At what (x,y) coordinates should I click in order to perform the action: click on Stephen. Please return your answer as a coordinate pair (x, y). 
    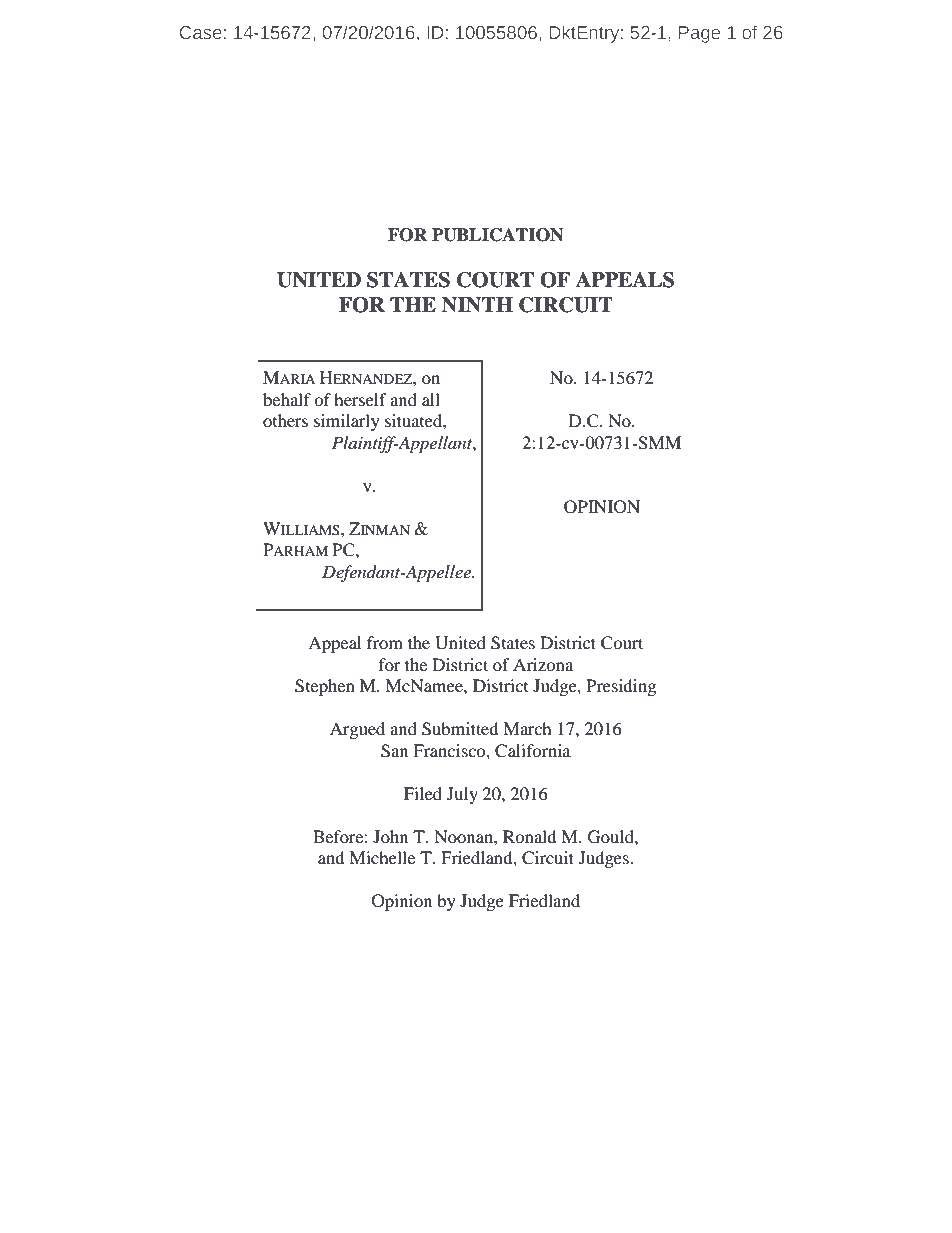
    Looking at the image, I should click on (325, 687).
